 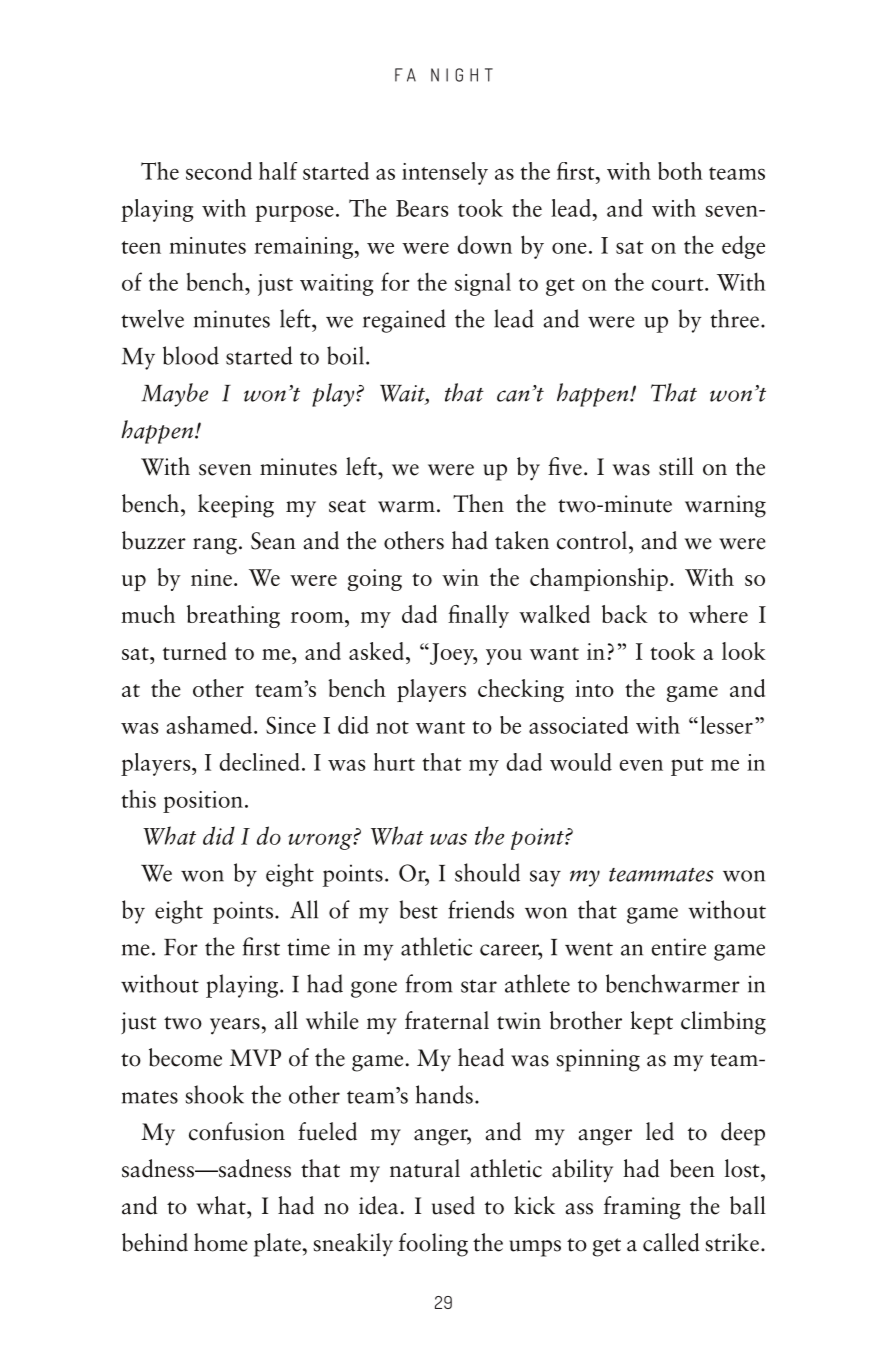 I want to click on where, so click(x=718, y=614).
